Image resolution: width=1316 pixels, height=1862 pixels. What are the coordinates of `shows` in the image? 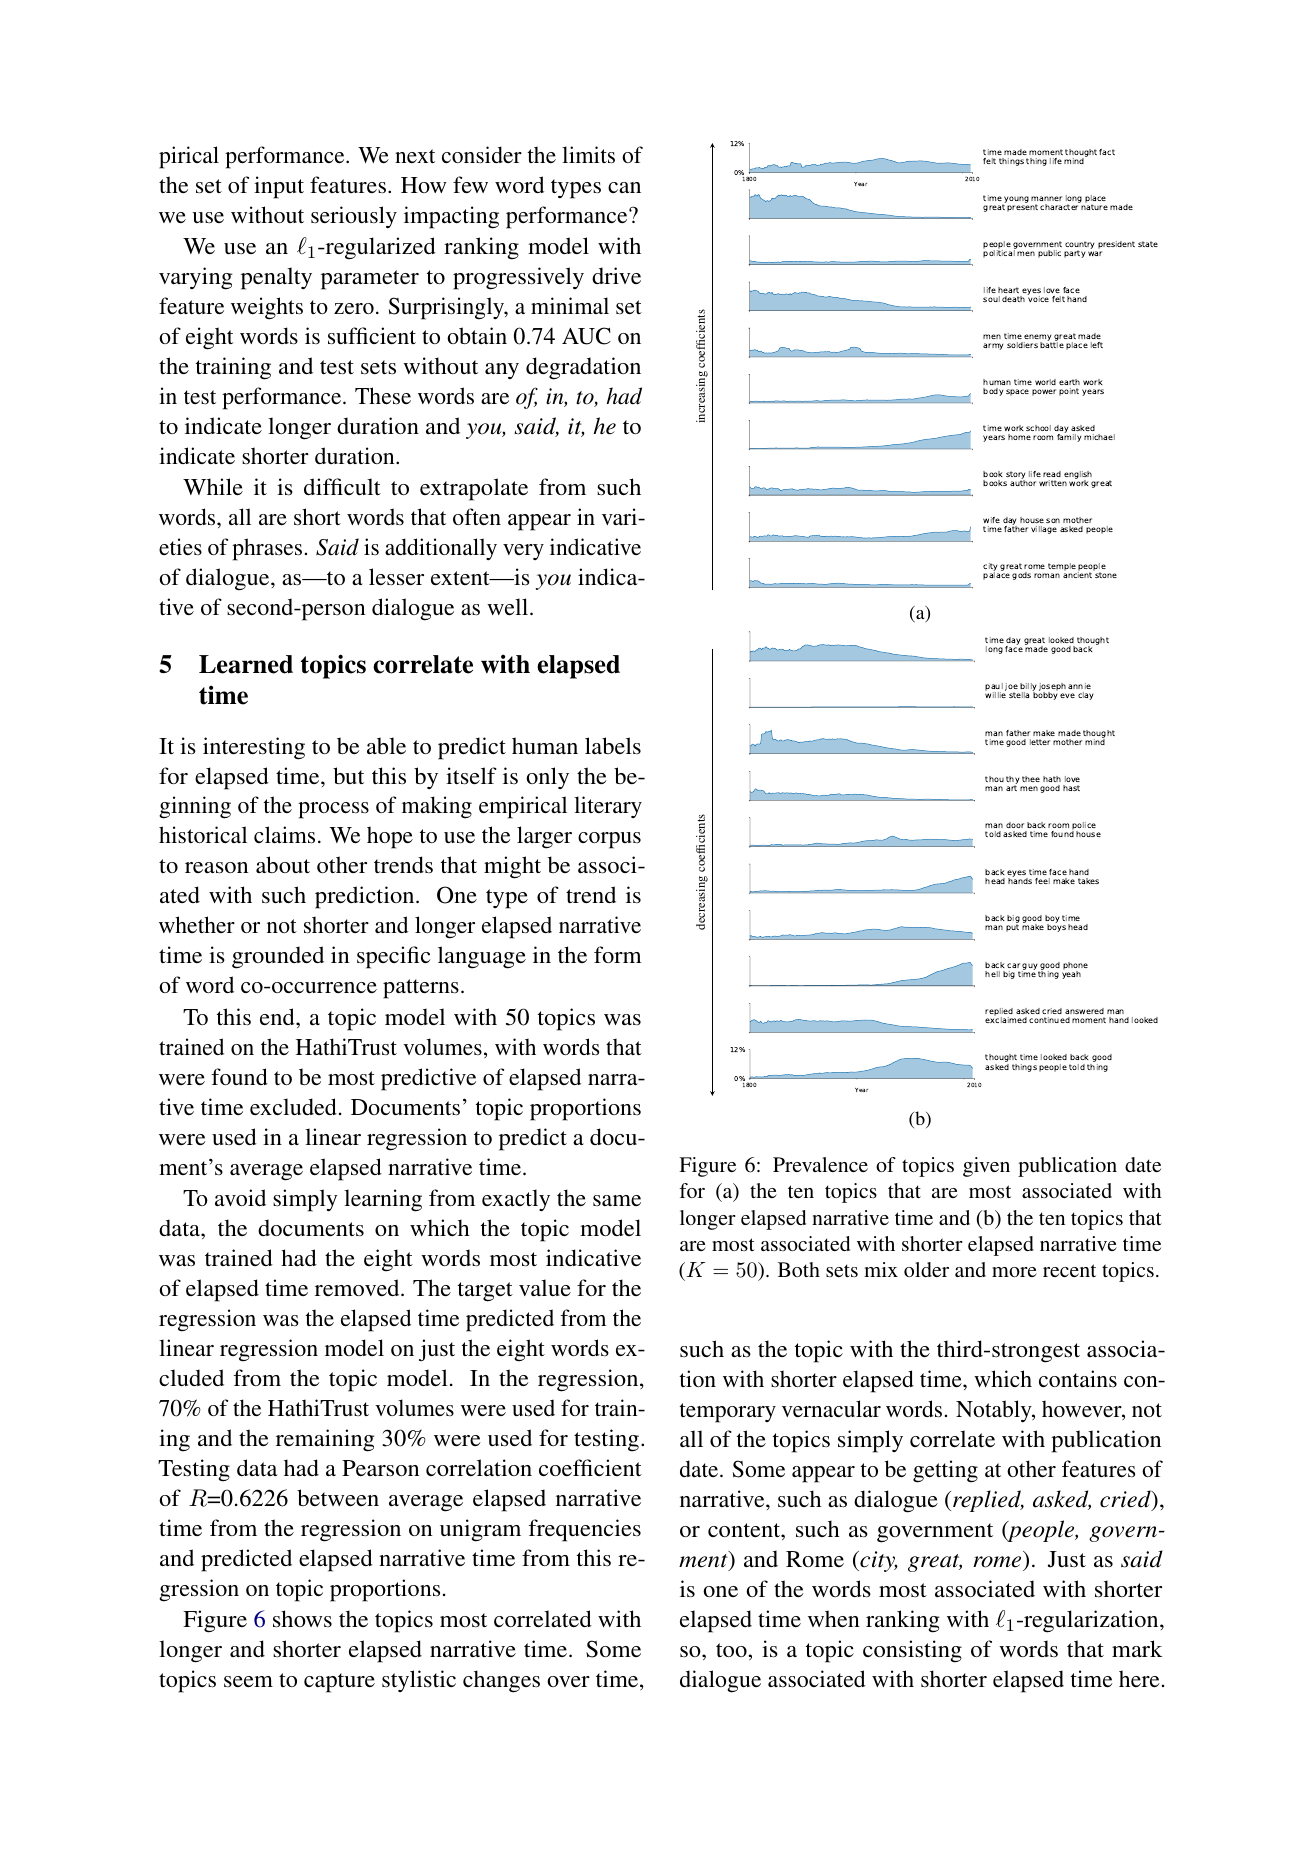 It's located at (302, 1618).
